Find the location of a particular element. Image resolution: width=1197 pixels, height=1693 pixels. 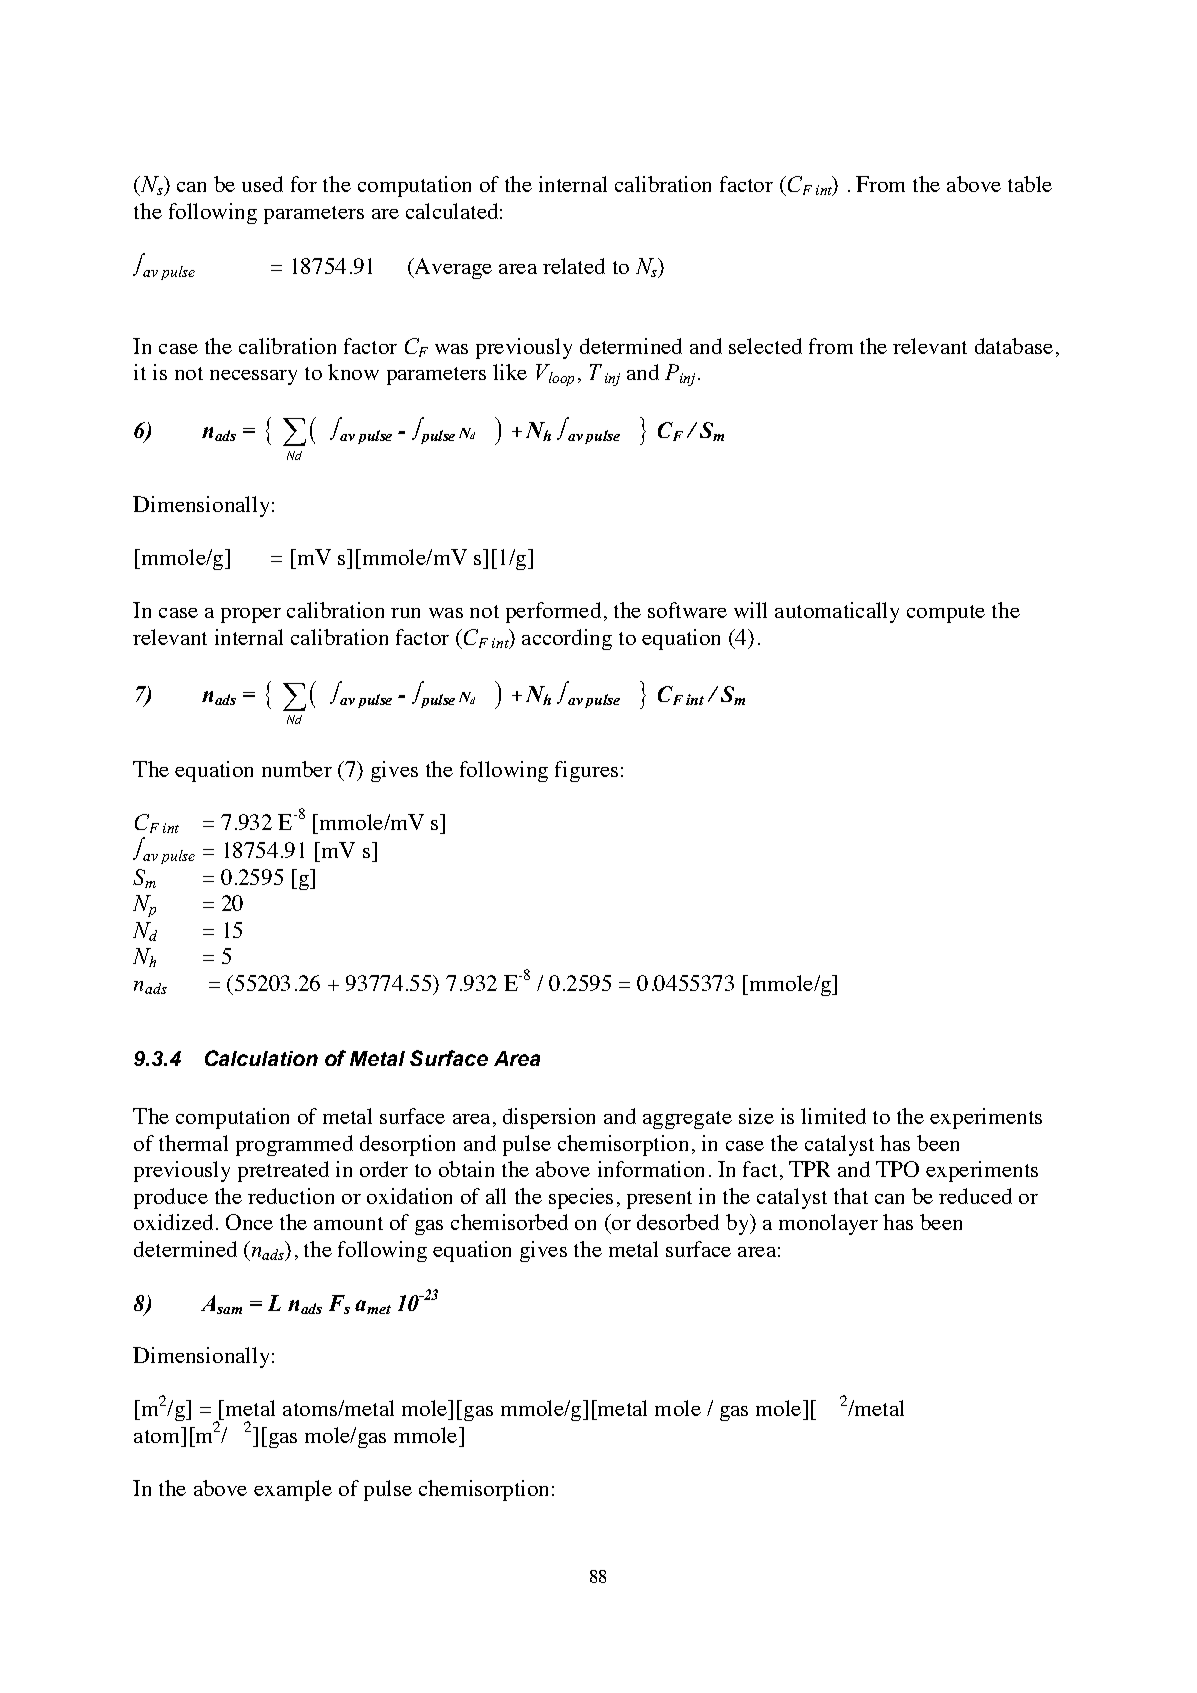

related is located at coordinates (574, 266).
